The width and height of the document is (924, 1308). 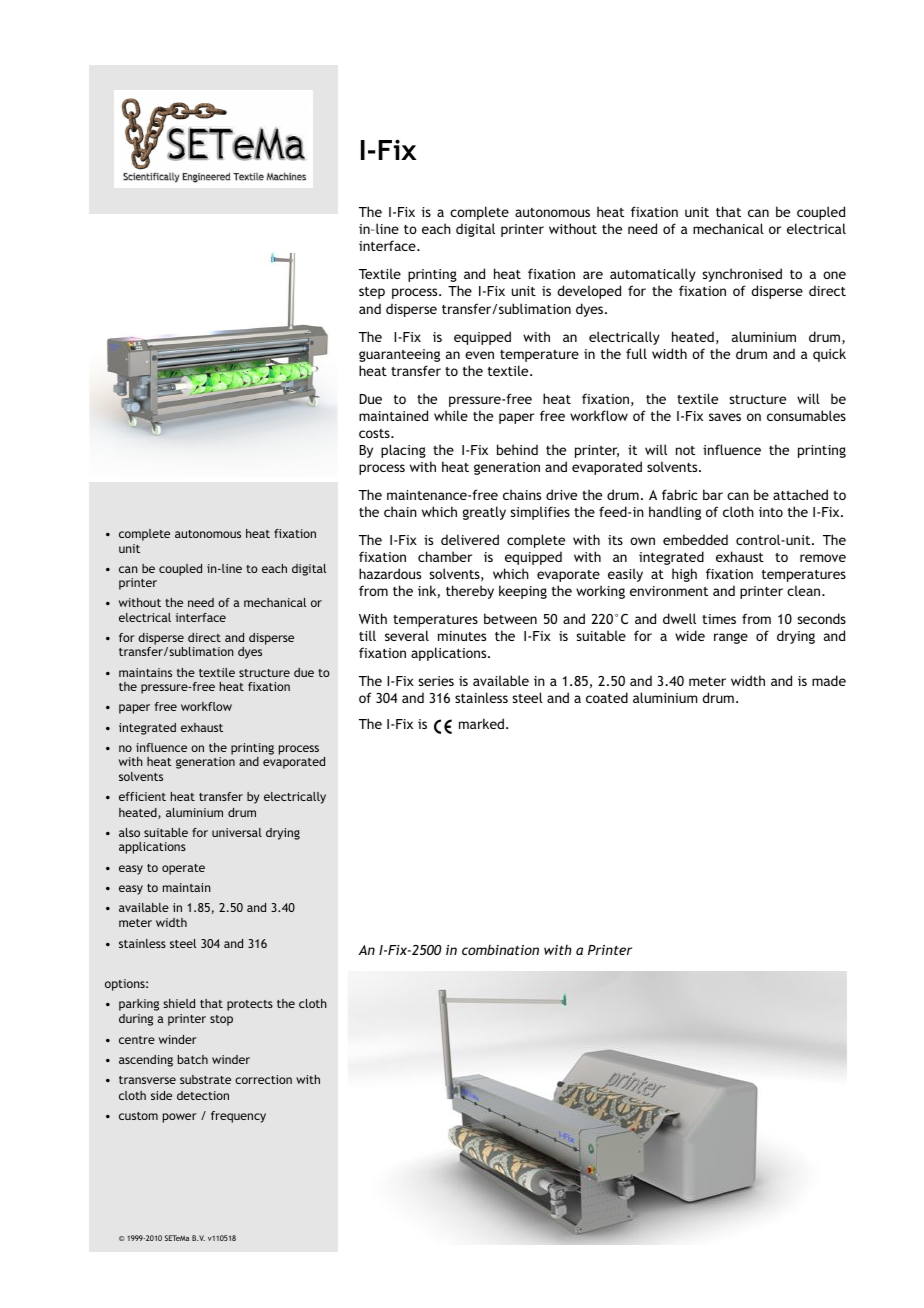 What do you see at coordinates (479, 355) in the document?
I see `even` at bounding box center [479, 355].
